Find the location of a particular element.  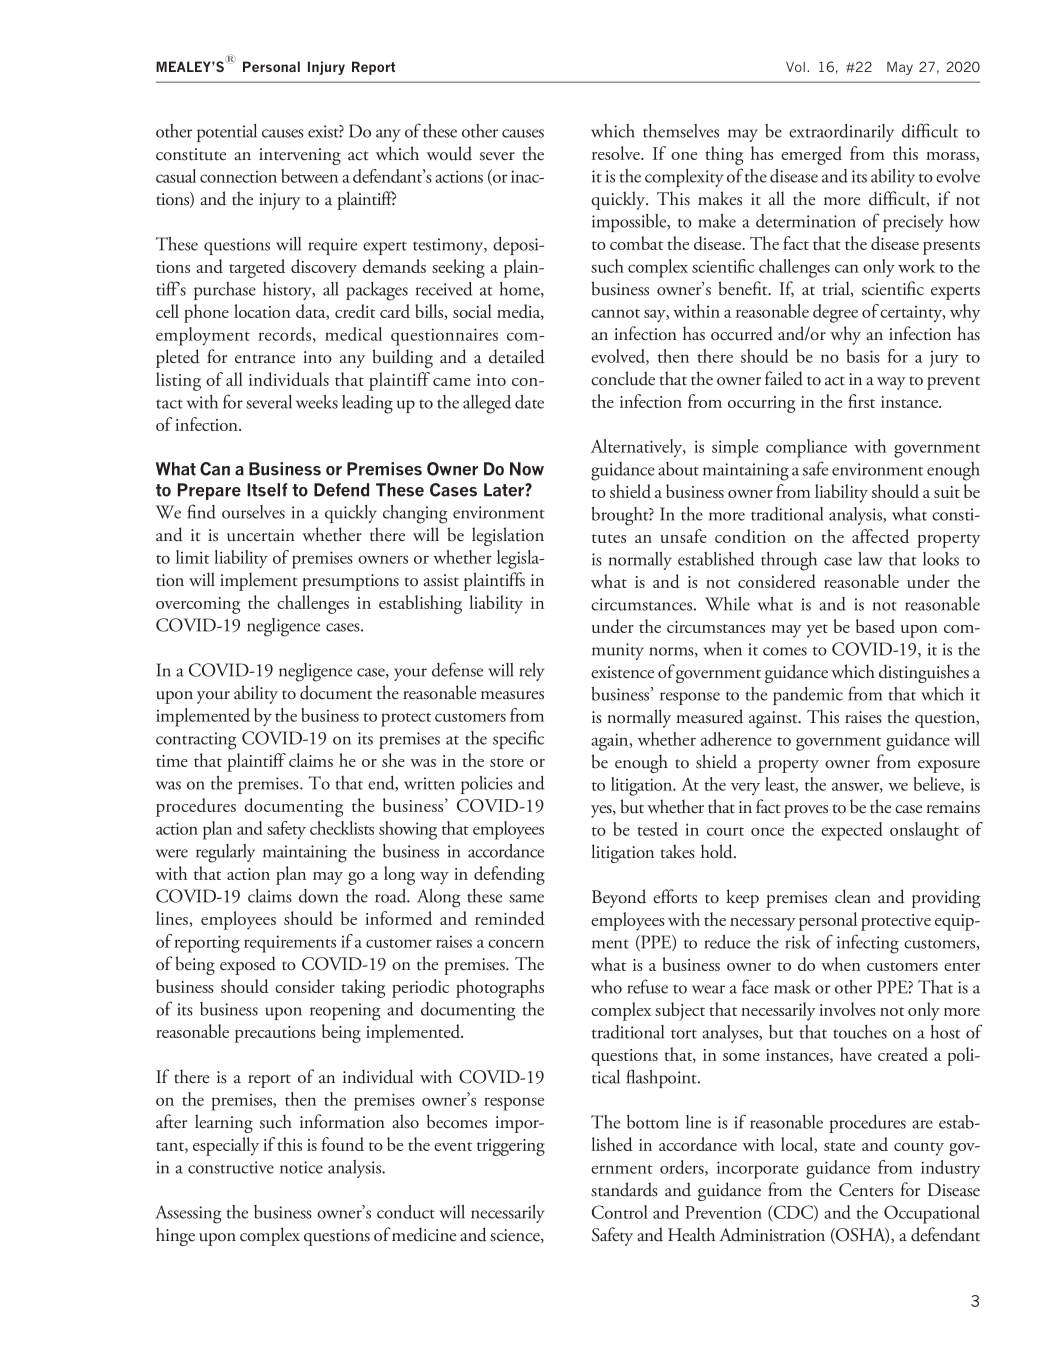

extraordinarily is located at coordinates (841, 133).
